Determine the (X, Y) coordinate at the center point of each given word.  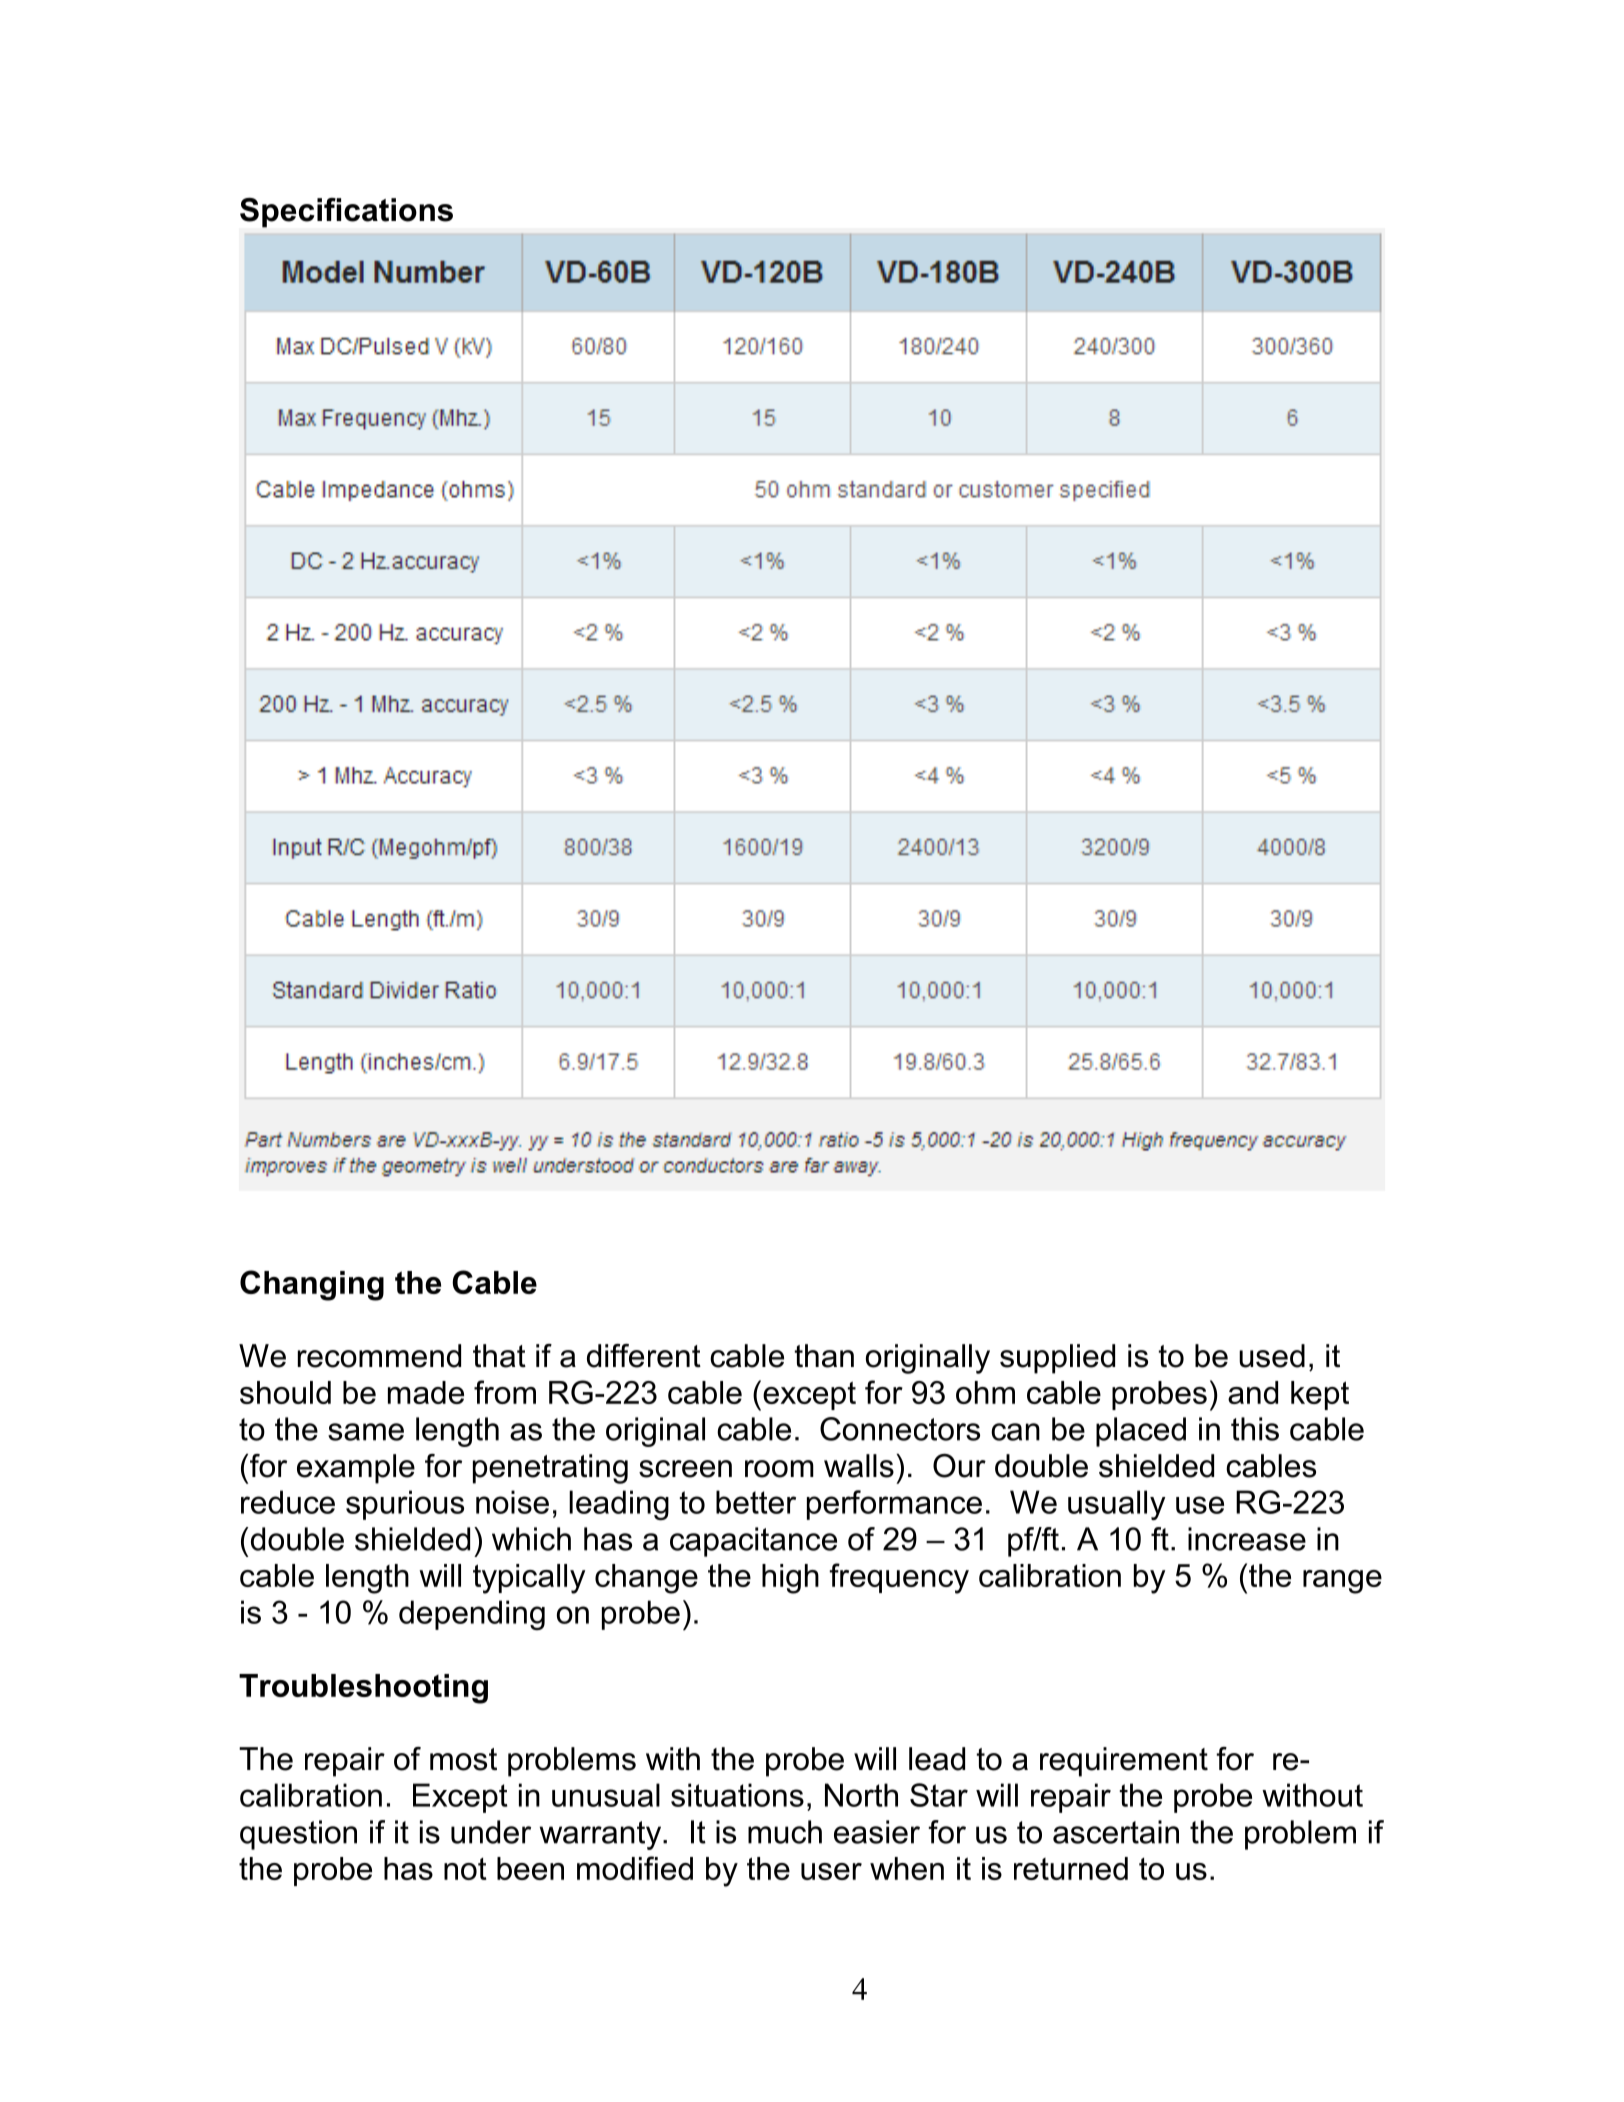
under (491, 1832)
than (824, 1356)
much (785, 1832)
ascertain (1116, 1832)
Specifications (346, 213)
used (1272, 1356)
